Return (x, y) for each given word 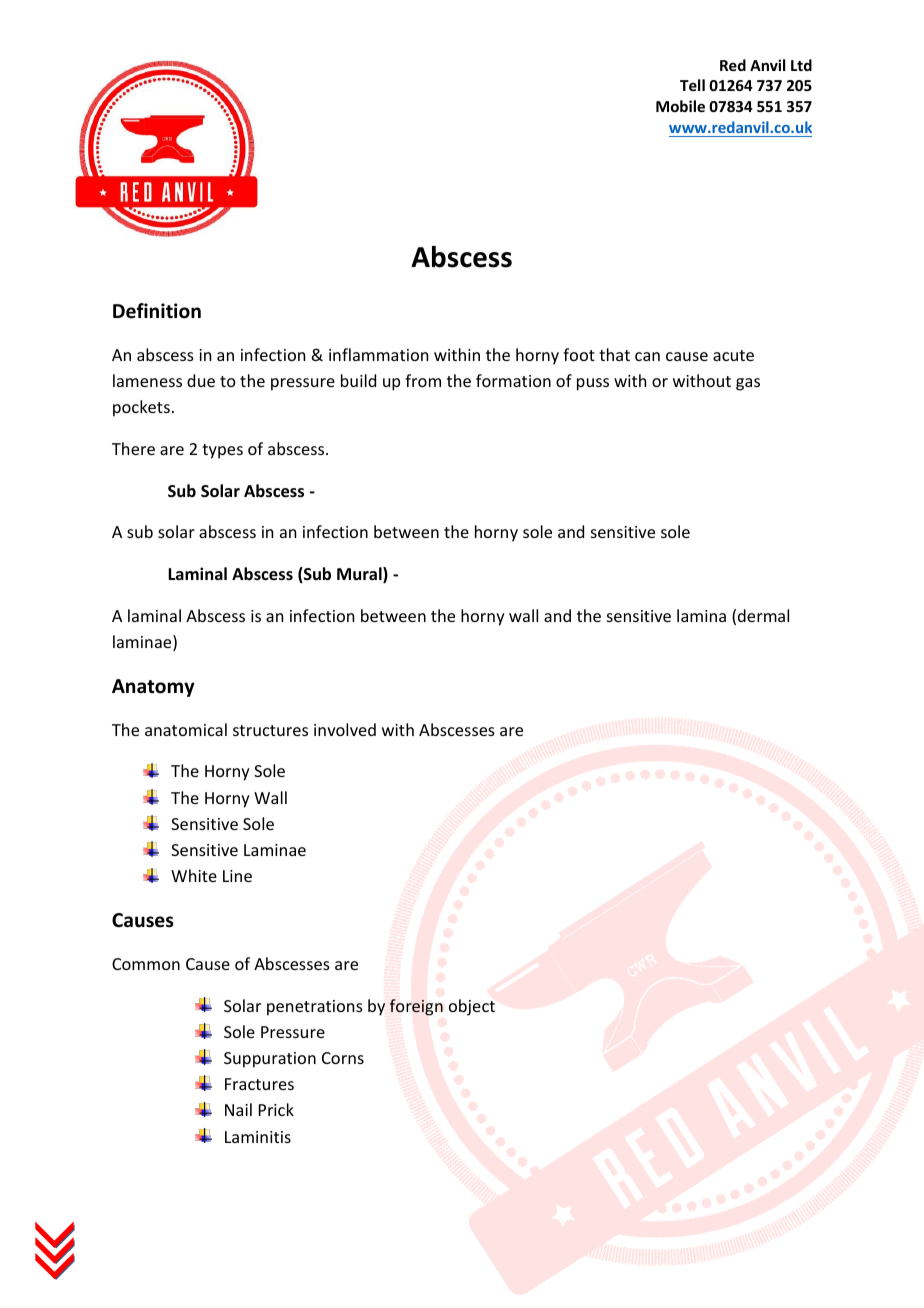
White (194, 875)
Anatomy (153, 688)
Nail (238, 1109)
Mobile (680, 106)
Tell (692, 85)
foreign (416, 1007)
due (201, 380)
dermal (763, 615)
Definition (157, 311)
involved (345, 729)
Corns (343, 1058)
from (423, 380)
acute (733, 355)
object (472, 1007)
